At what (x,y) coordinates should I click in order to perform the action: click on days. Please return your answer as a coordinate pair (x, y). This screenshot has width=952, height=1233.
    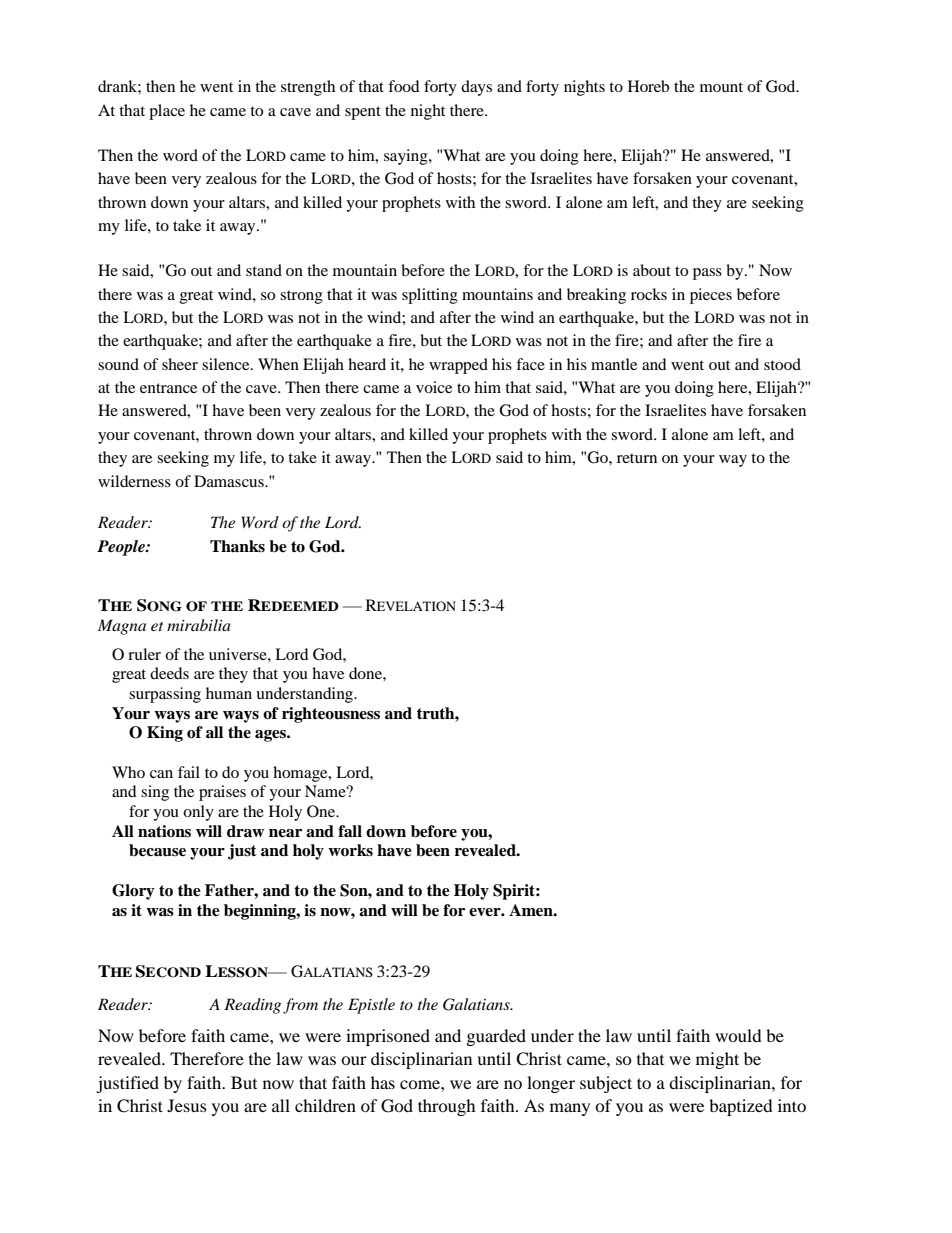
    Looking at the image, I should click on (476, 88).
